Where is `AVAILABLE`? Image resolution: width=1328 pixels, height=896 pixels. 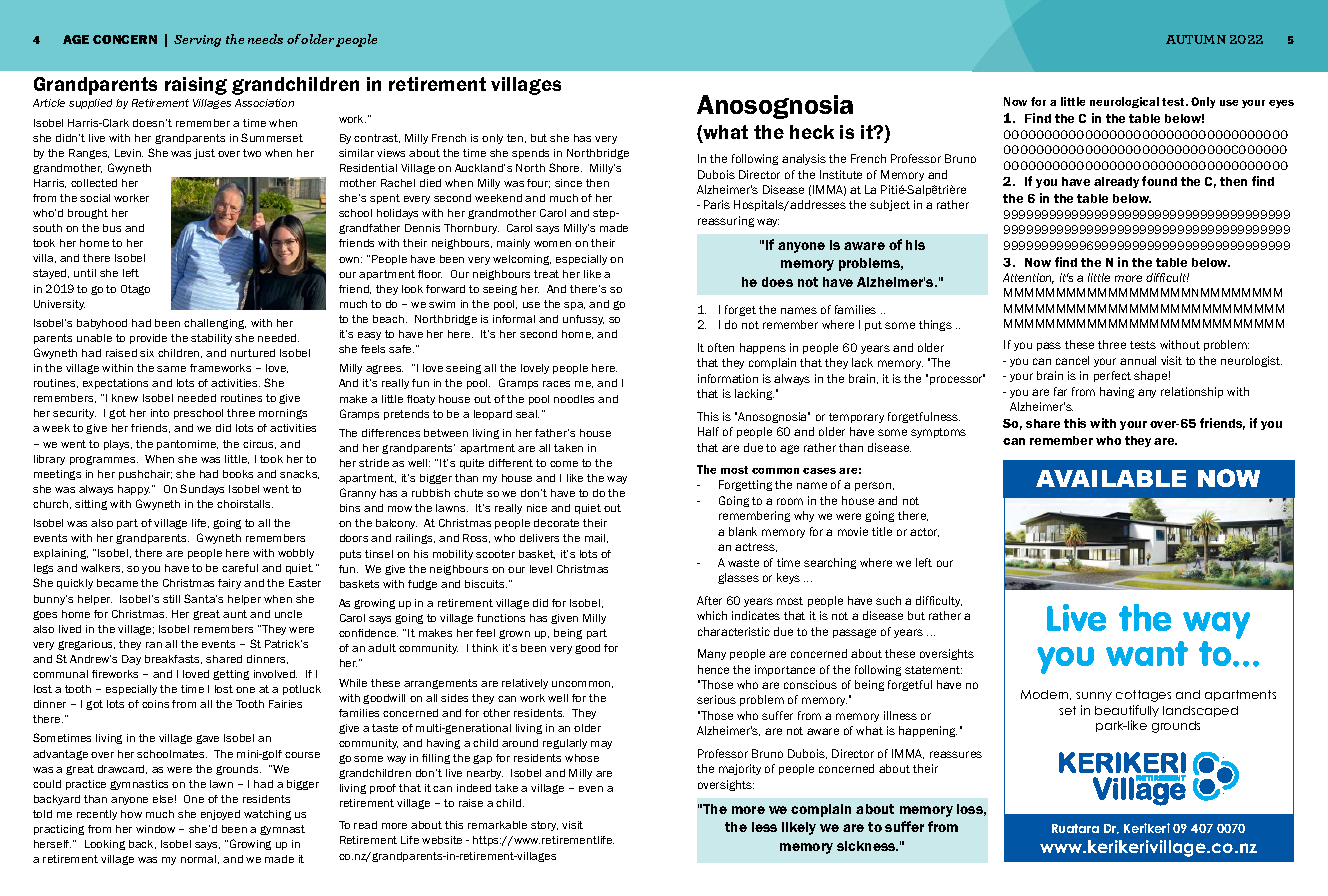
AVAILABLE is located at coordinates (1111, 478).
